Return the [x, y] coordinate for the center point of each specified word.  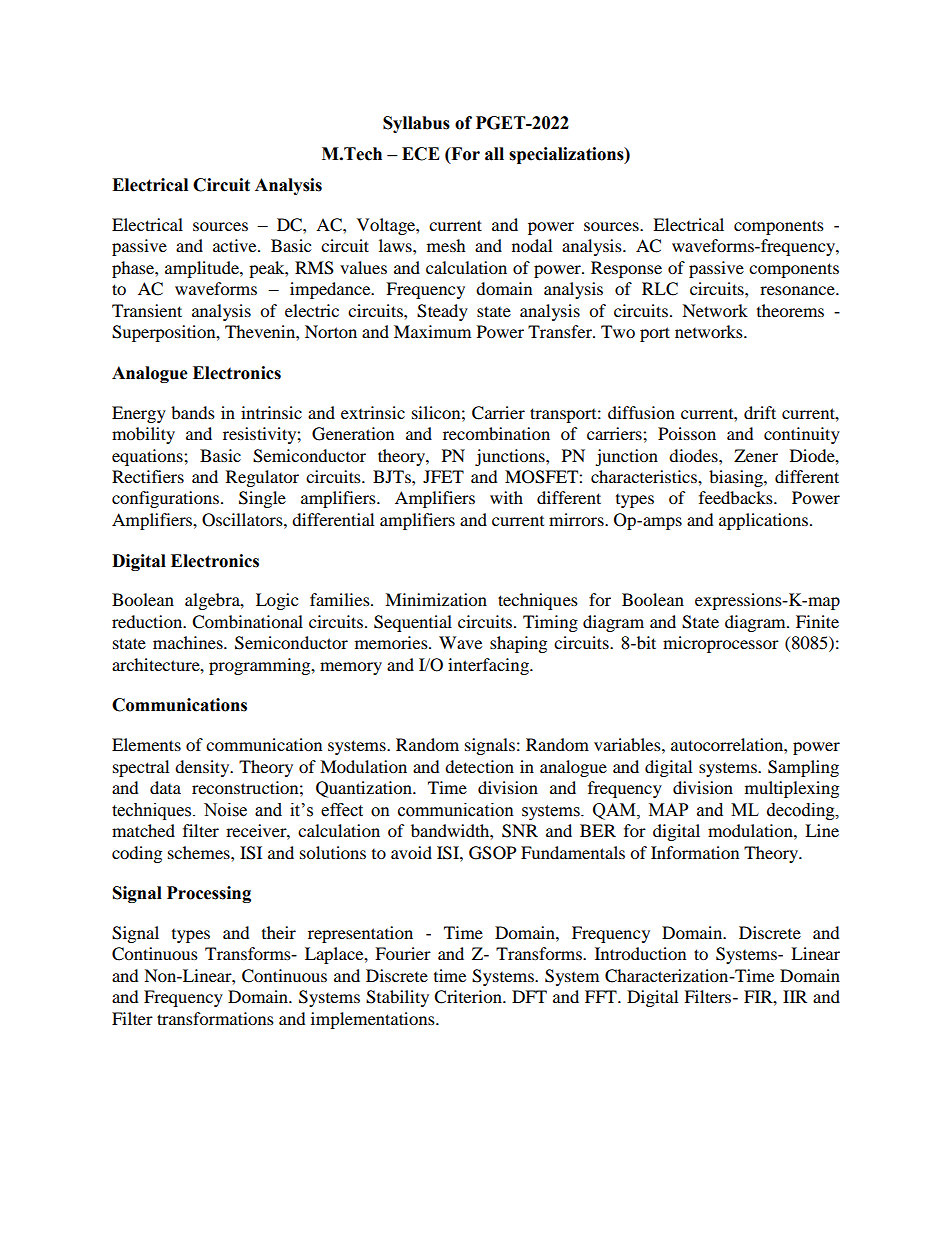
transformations [215, 1018]
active [236, 245]
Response [626, 269]
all [494, 154]
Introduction [640, 953]
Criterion [469, 997]
